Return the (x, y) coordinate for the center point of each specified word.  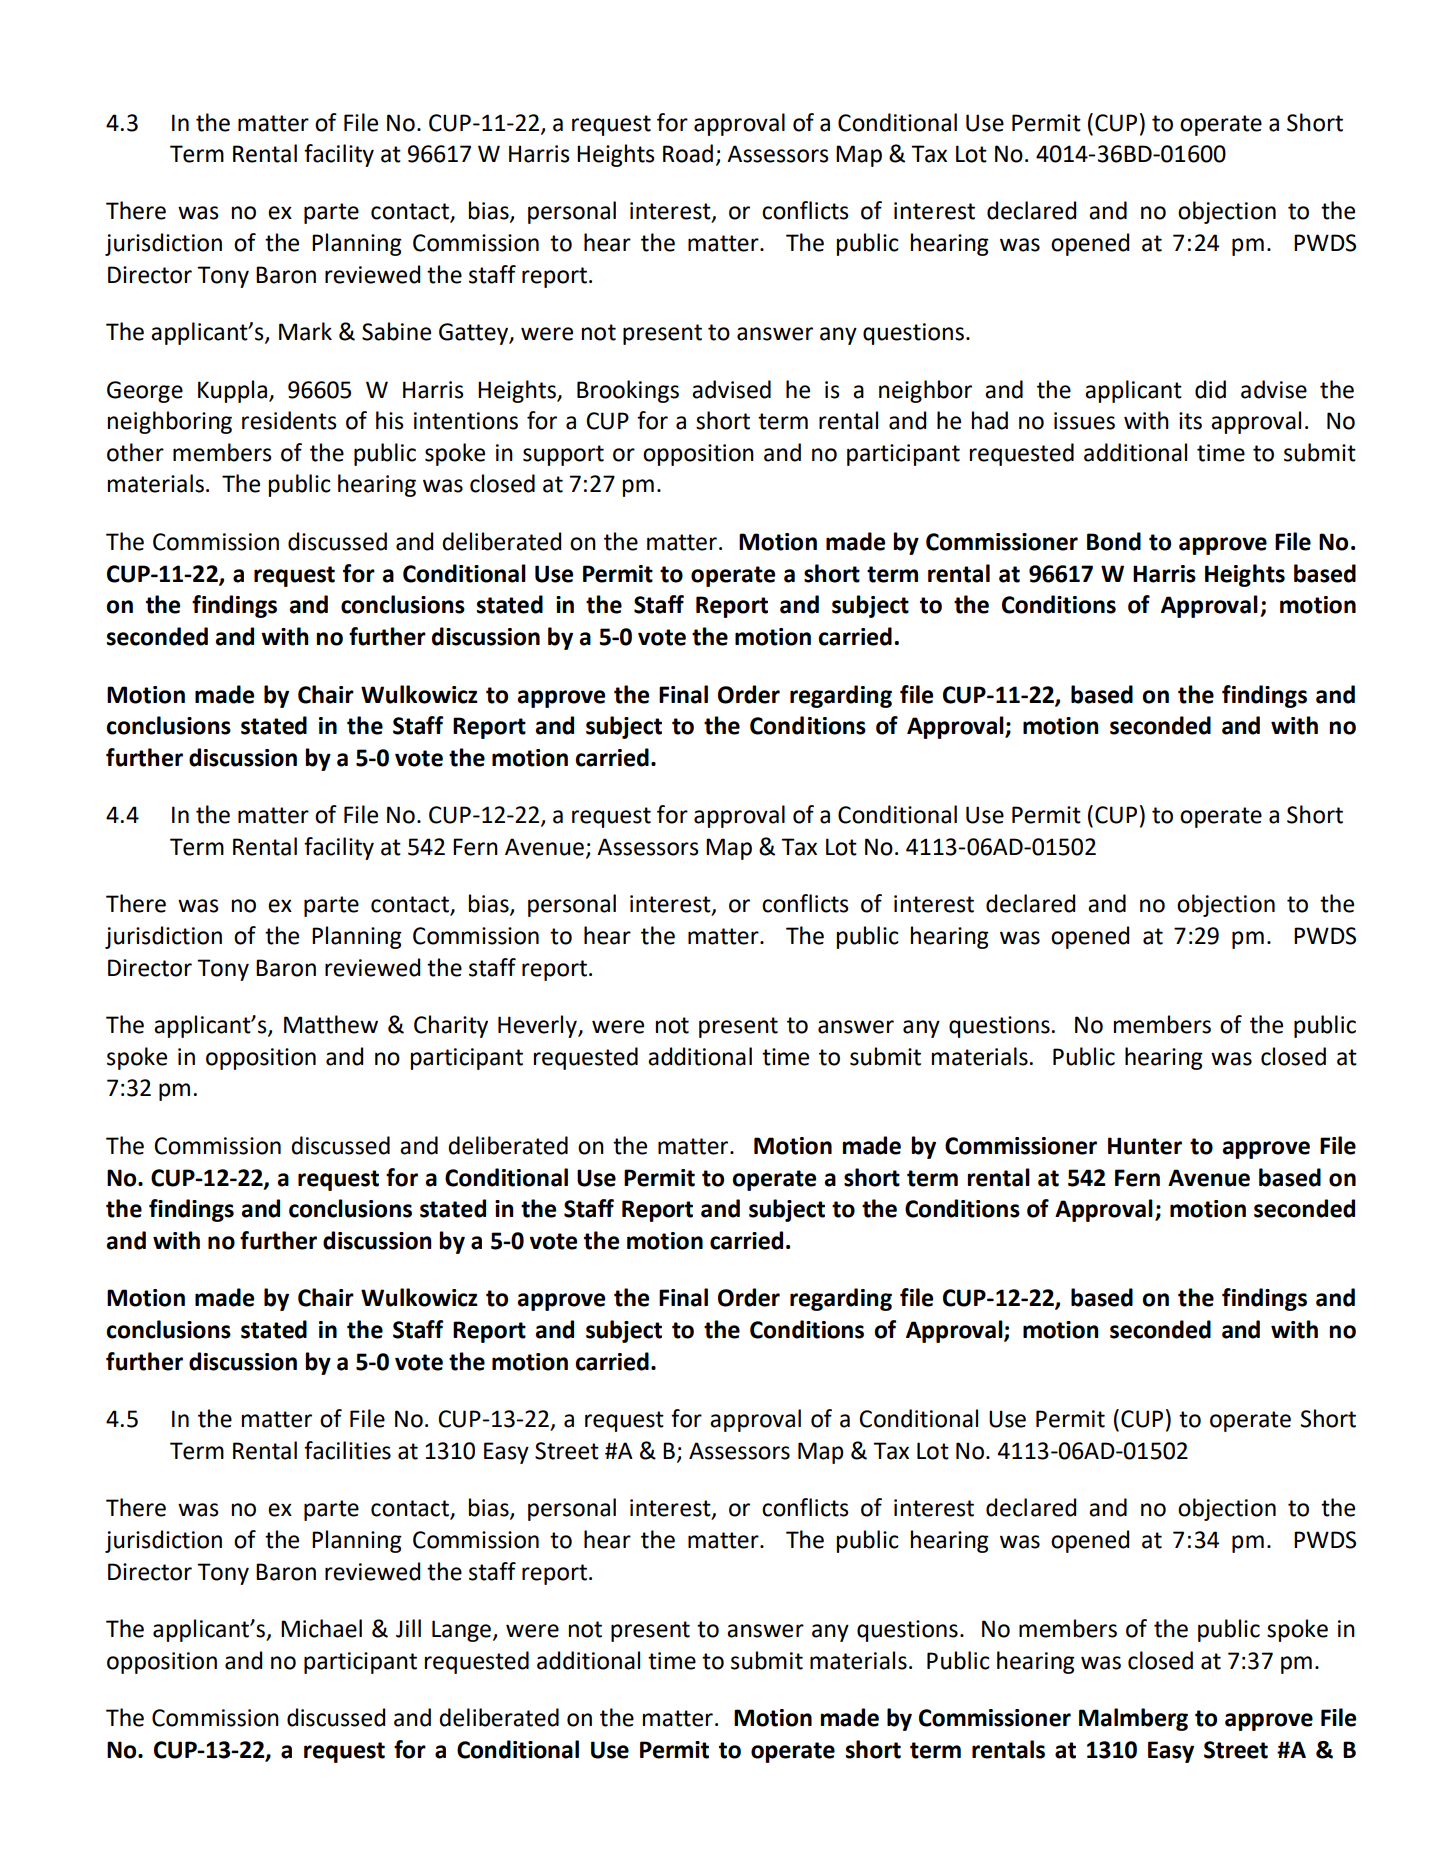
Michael (321, 1628)
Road (688, 153)
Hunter (1145, 1146)
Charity (451, 1026)
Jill (408, 1628)
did (1210, 389)
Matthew (331, 1024)
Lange (461, 1631)
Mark (305, 331)
